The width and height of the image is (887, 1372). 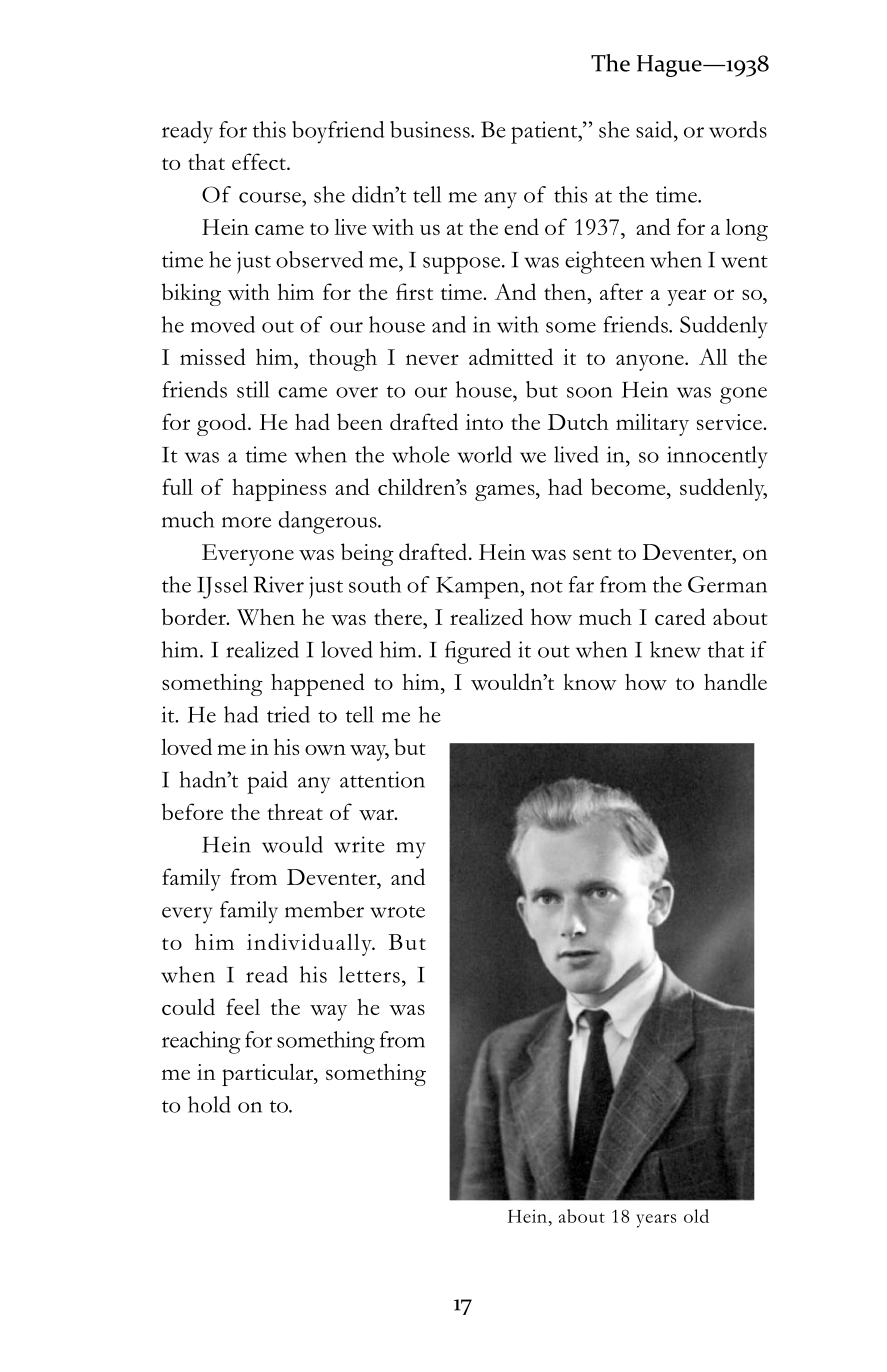 I want to click on still, so click(x=253, y=389).
